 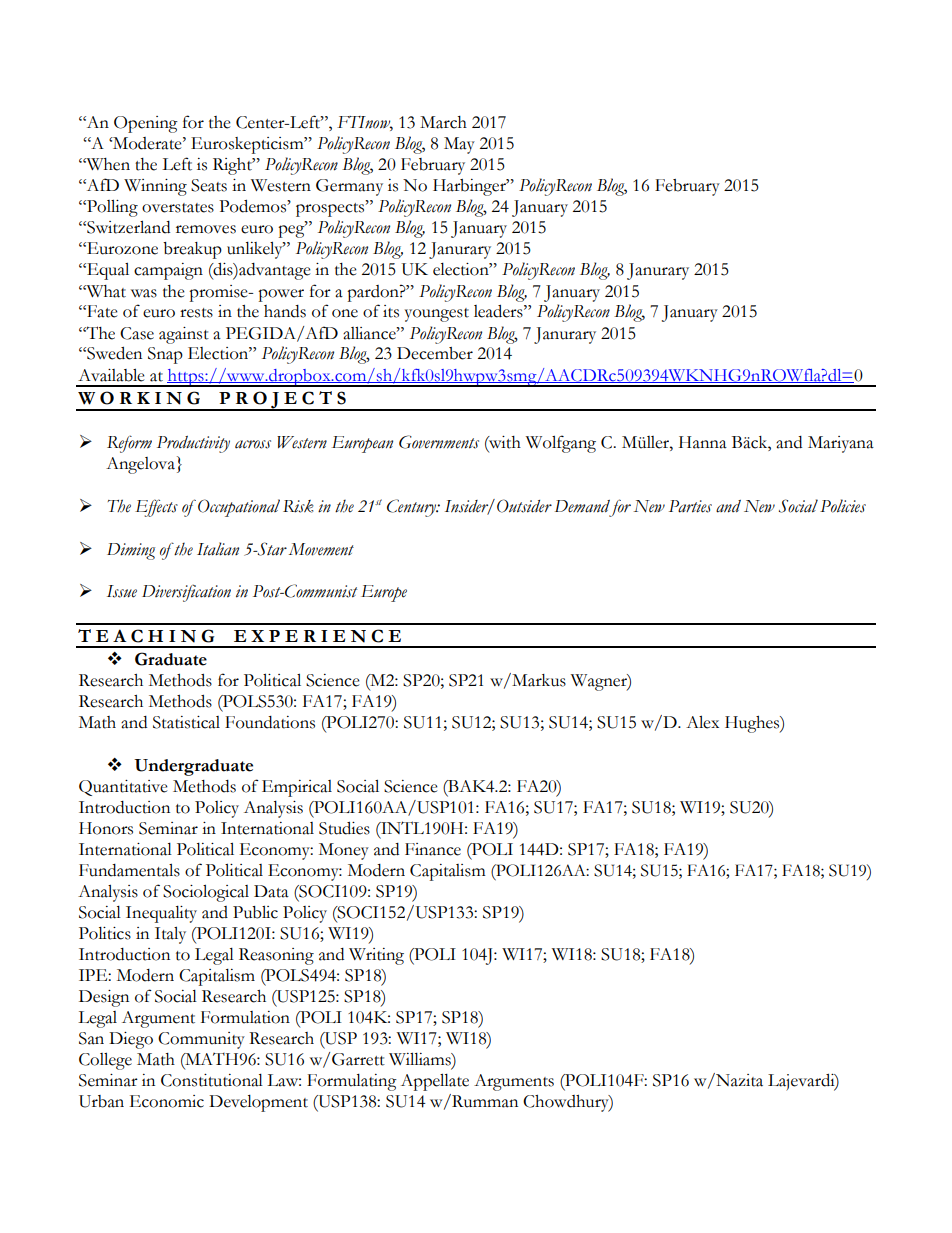 I want to click on December, so click(x=435, y=353).
